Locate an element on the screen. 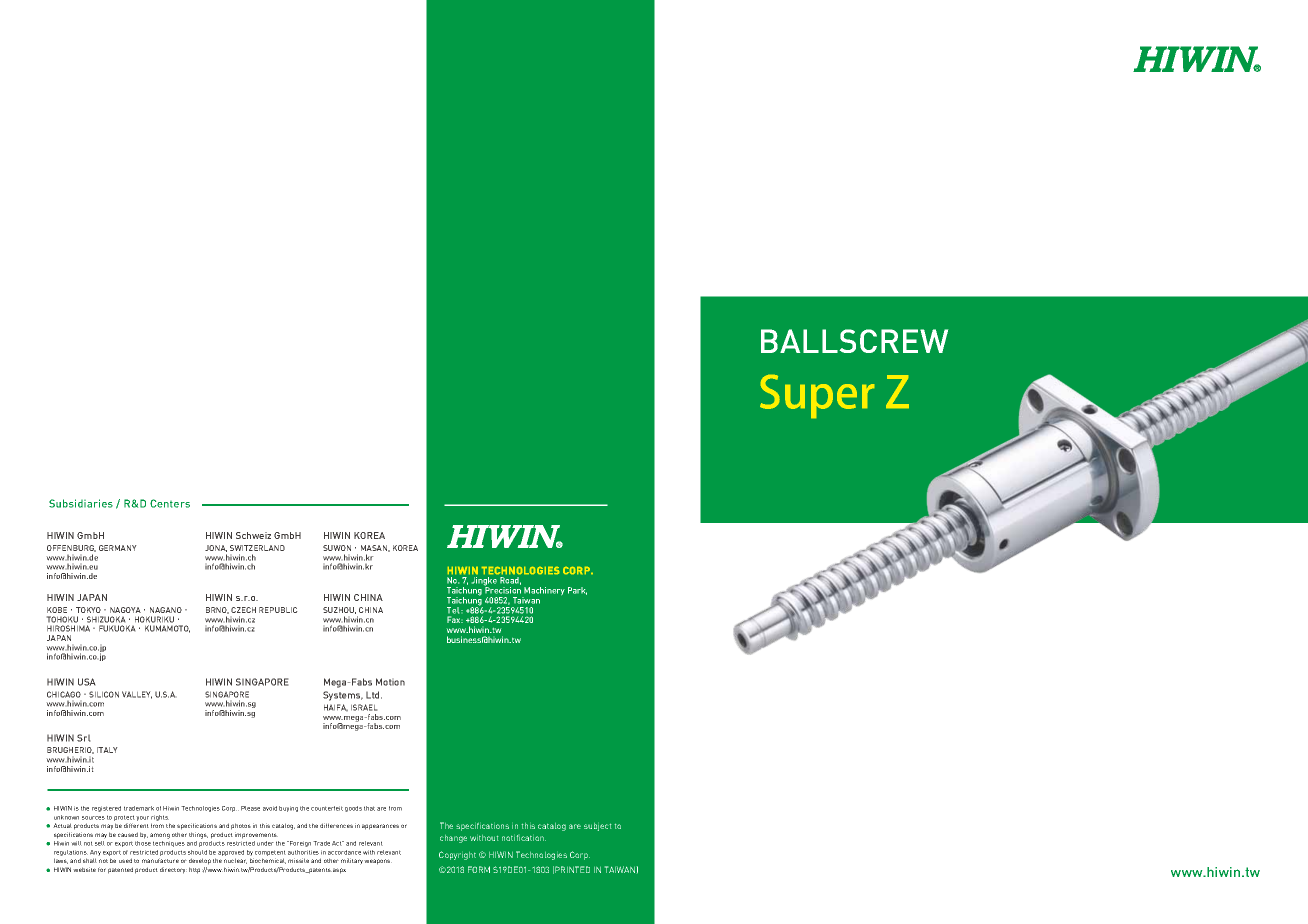 This screenshot has height=924, width=1308. Super is located at coordinates (817, 396).
